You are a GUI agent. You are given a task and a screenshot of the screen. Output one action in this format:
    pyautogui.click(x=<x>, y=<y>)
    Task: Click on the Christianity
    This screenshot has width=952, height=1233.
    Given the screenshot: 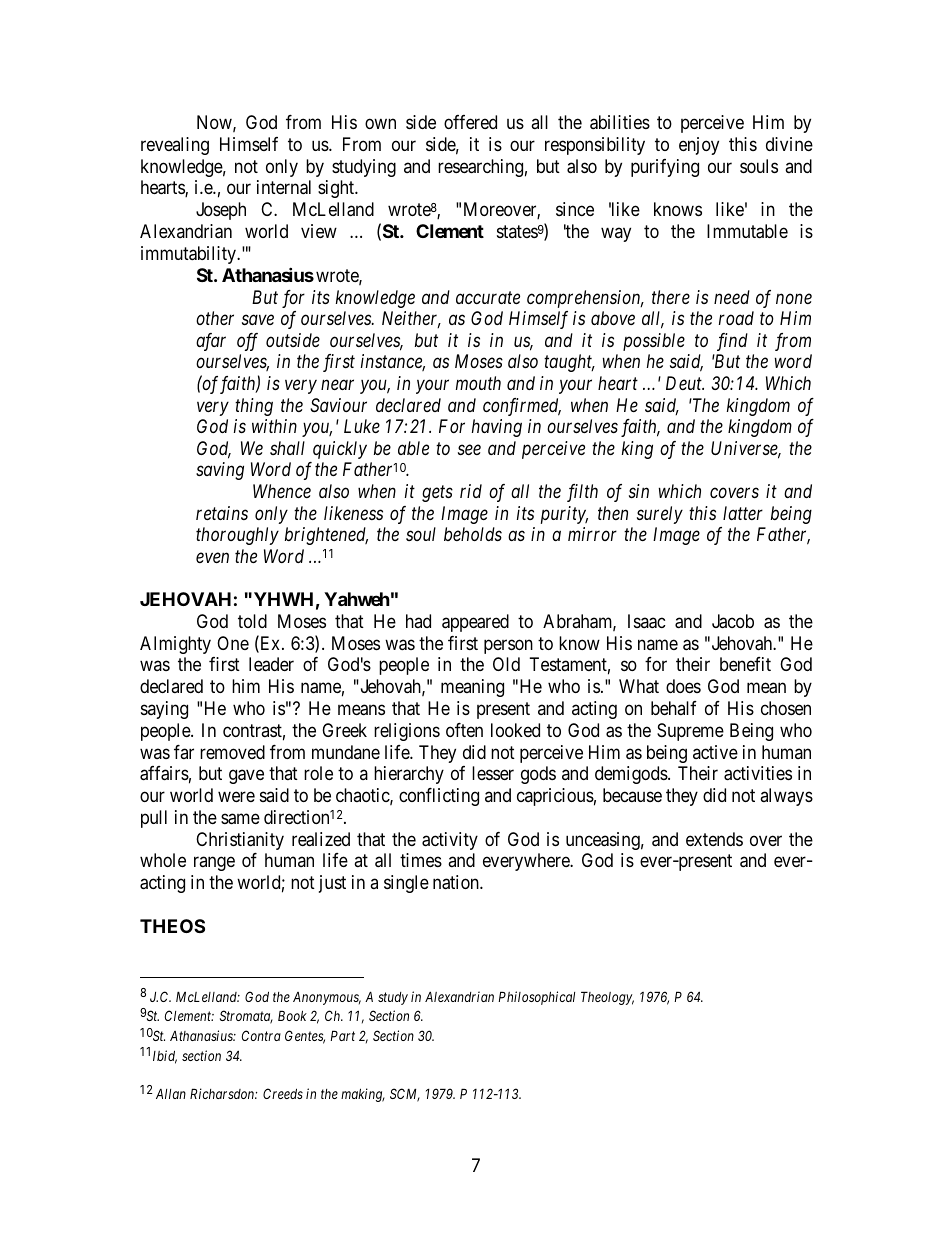 What is the action you would take?
    pyautogui.click(x=240, y=841)
